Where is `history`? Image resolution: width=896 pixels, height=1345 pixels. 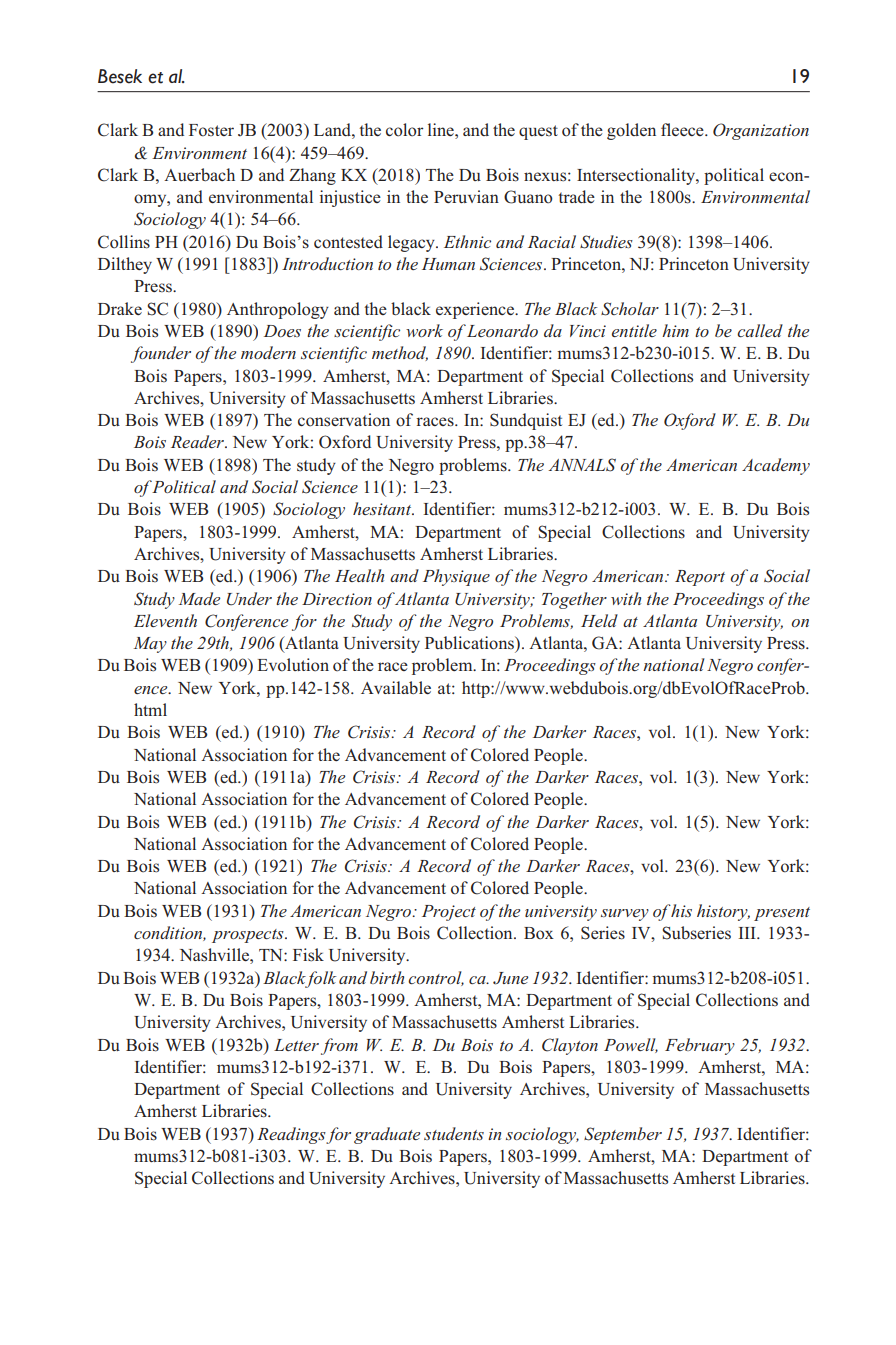 history is located at coordinates (723, 912).
